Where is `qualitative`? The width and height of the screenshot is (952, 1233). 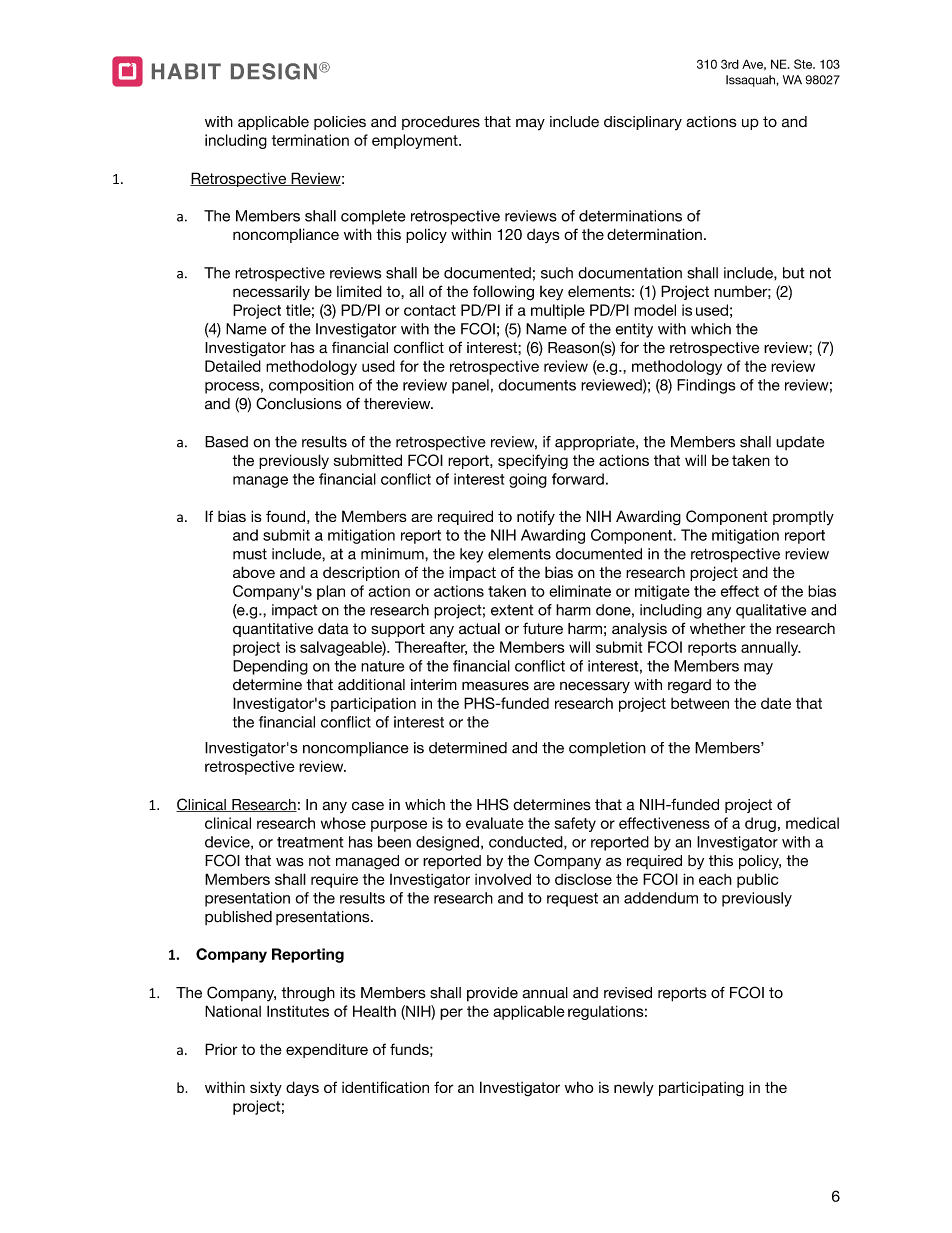
qualitative is located at coordinates (771, 611).
